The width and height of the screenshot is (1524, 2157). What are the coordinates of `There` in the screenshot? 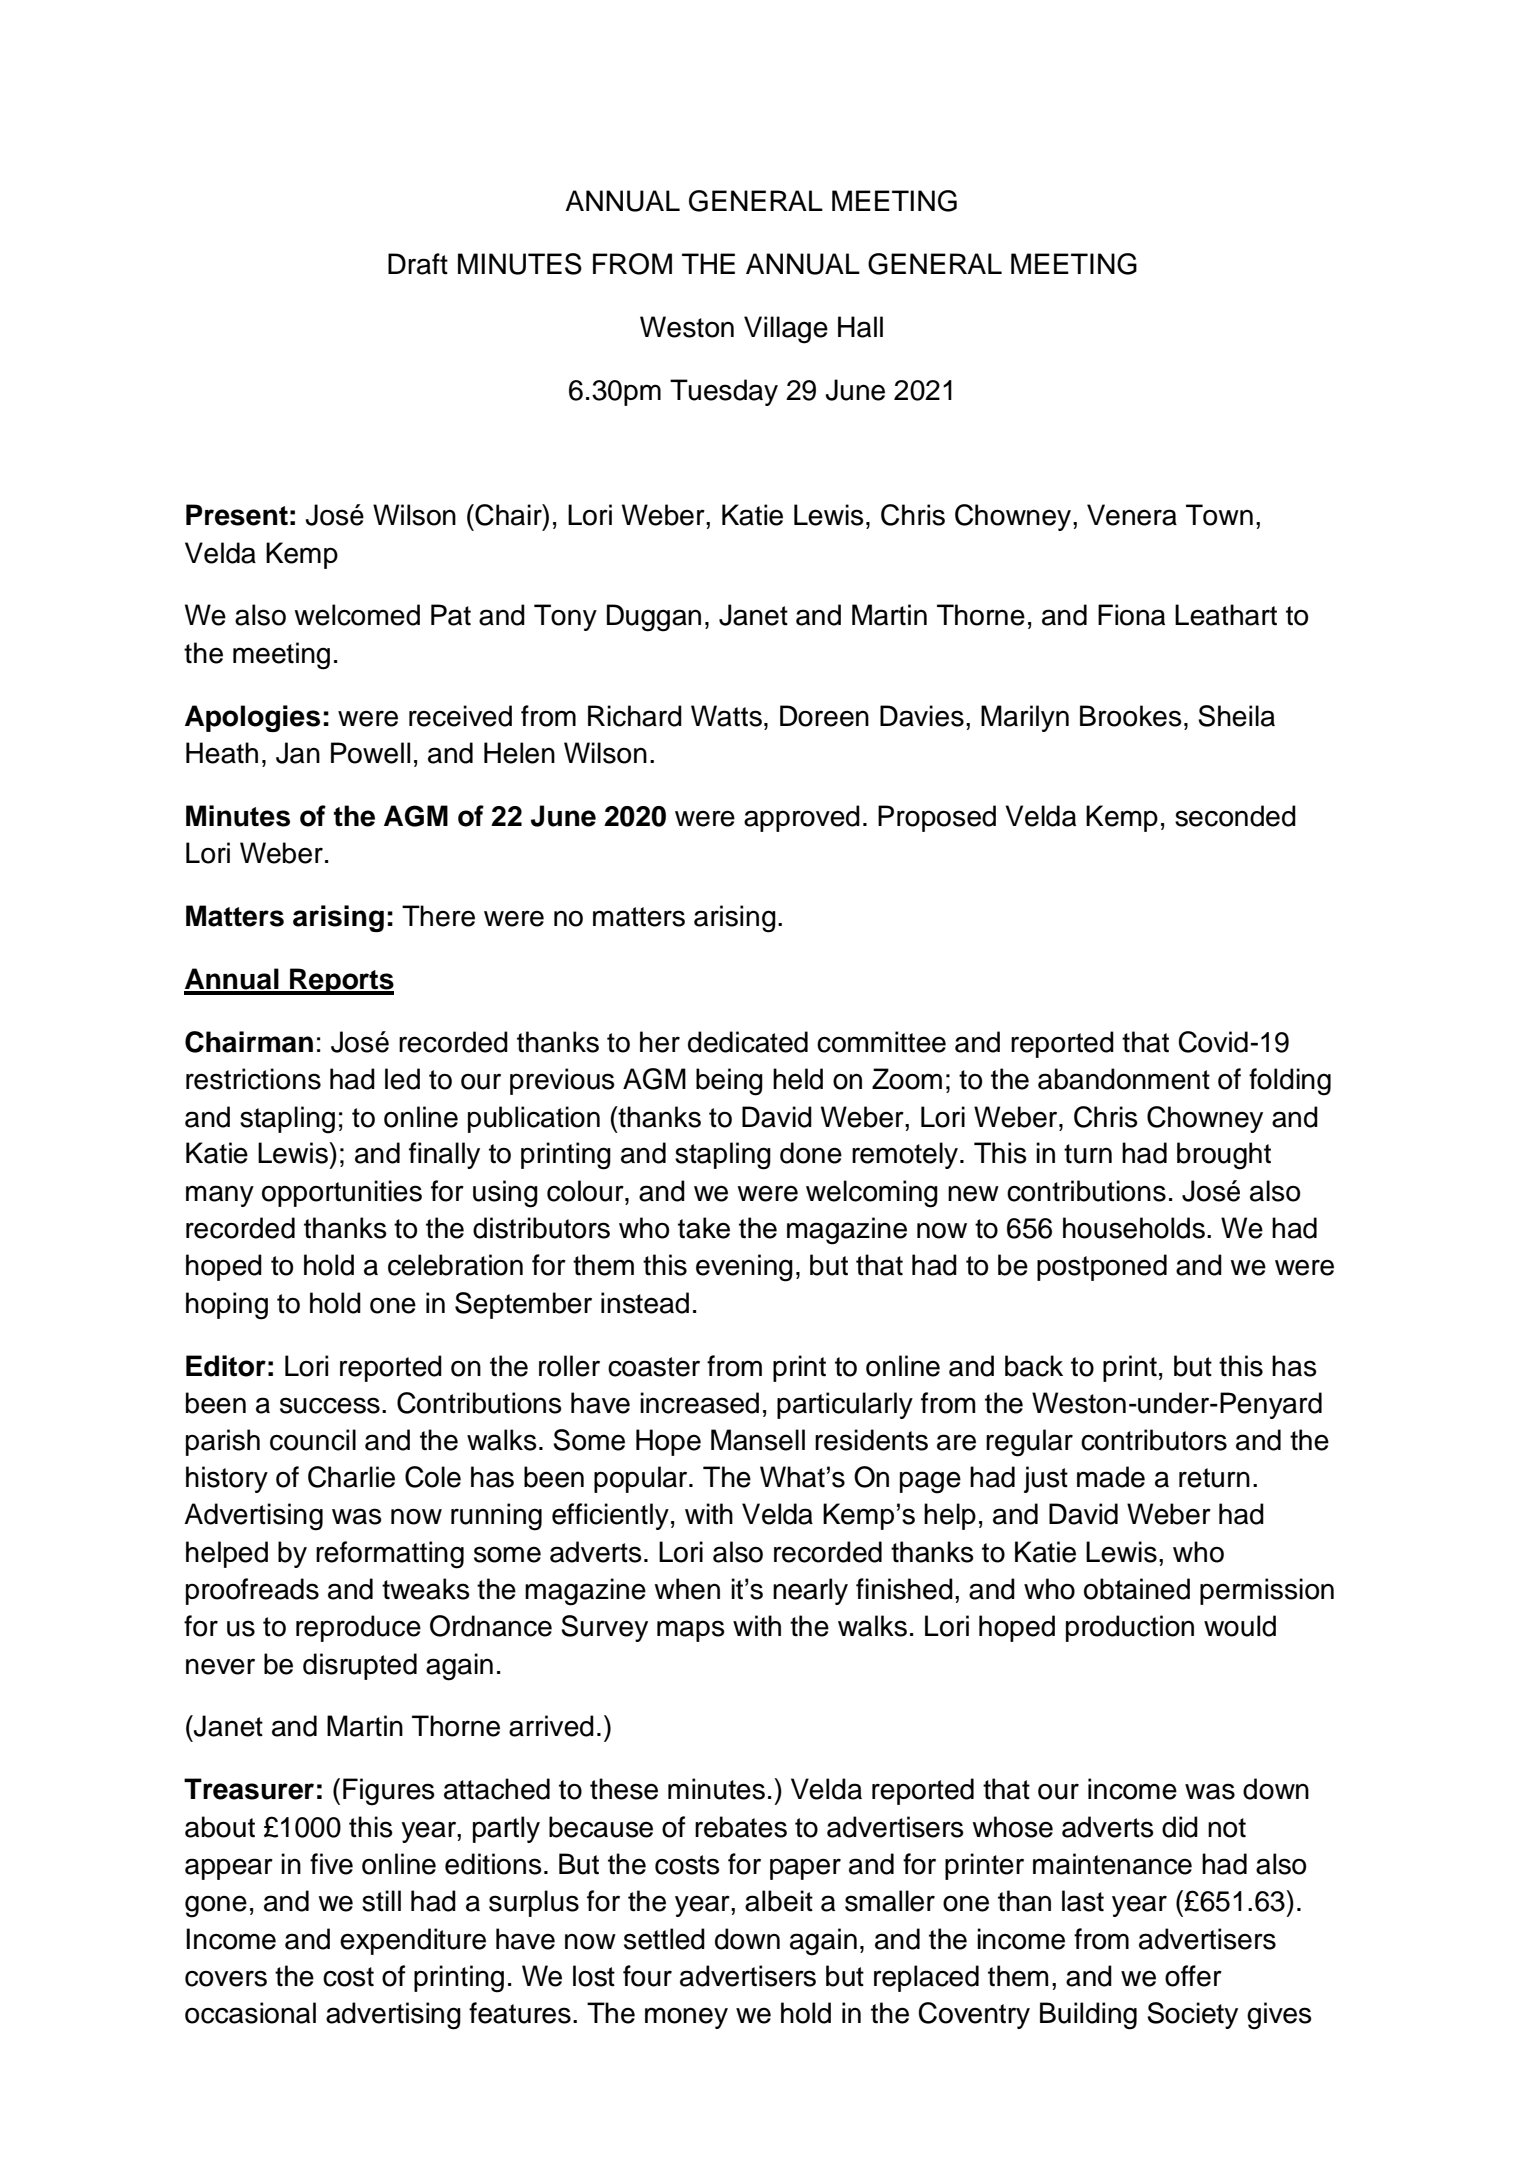 It's located at (438, 916).
